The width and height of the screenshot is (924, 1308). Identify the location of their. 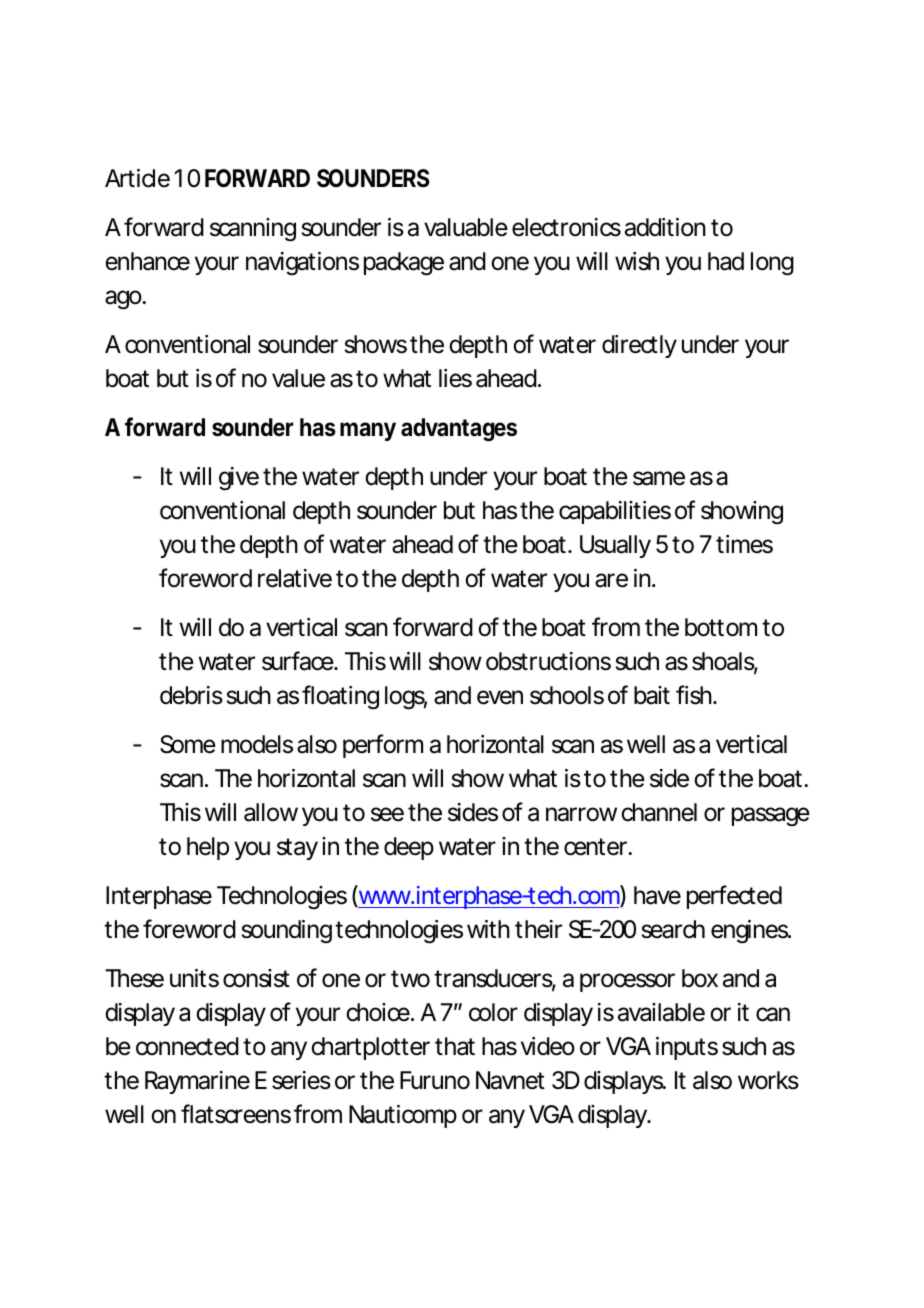
(538, 929).
